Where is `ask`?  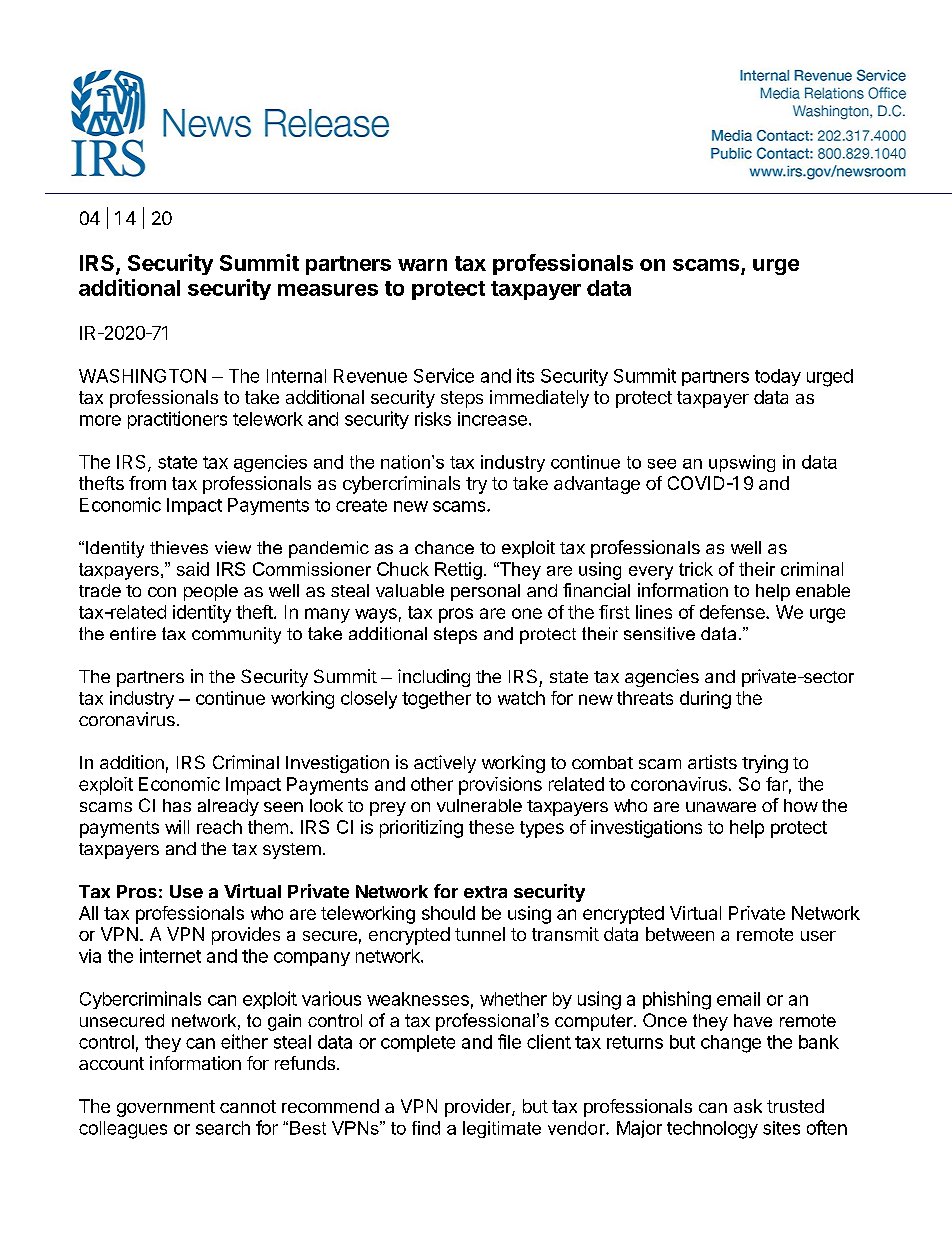
ask is located at coordinates (748, 1106).
